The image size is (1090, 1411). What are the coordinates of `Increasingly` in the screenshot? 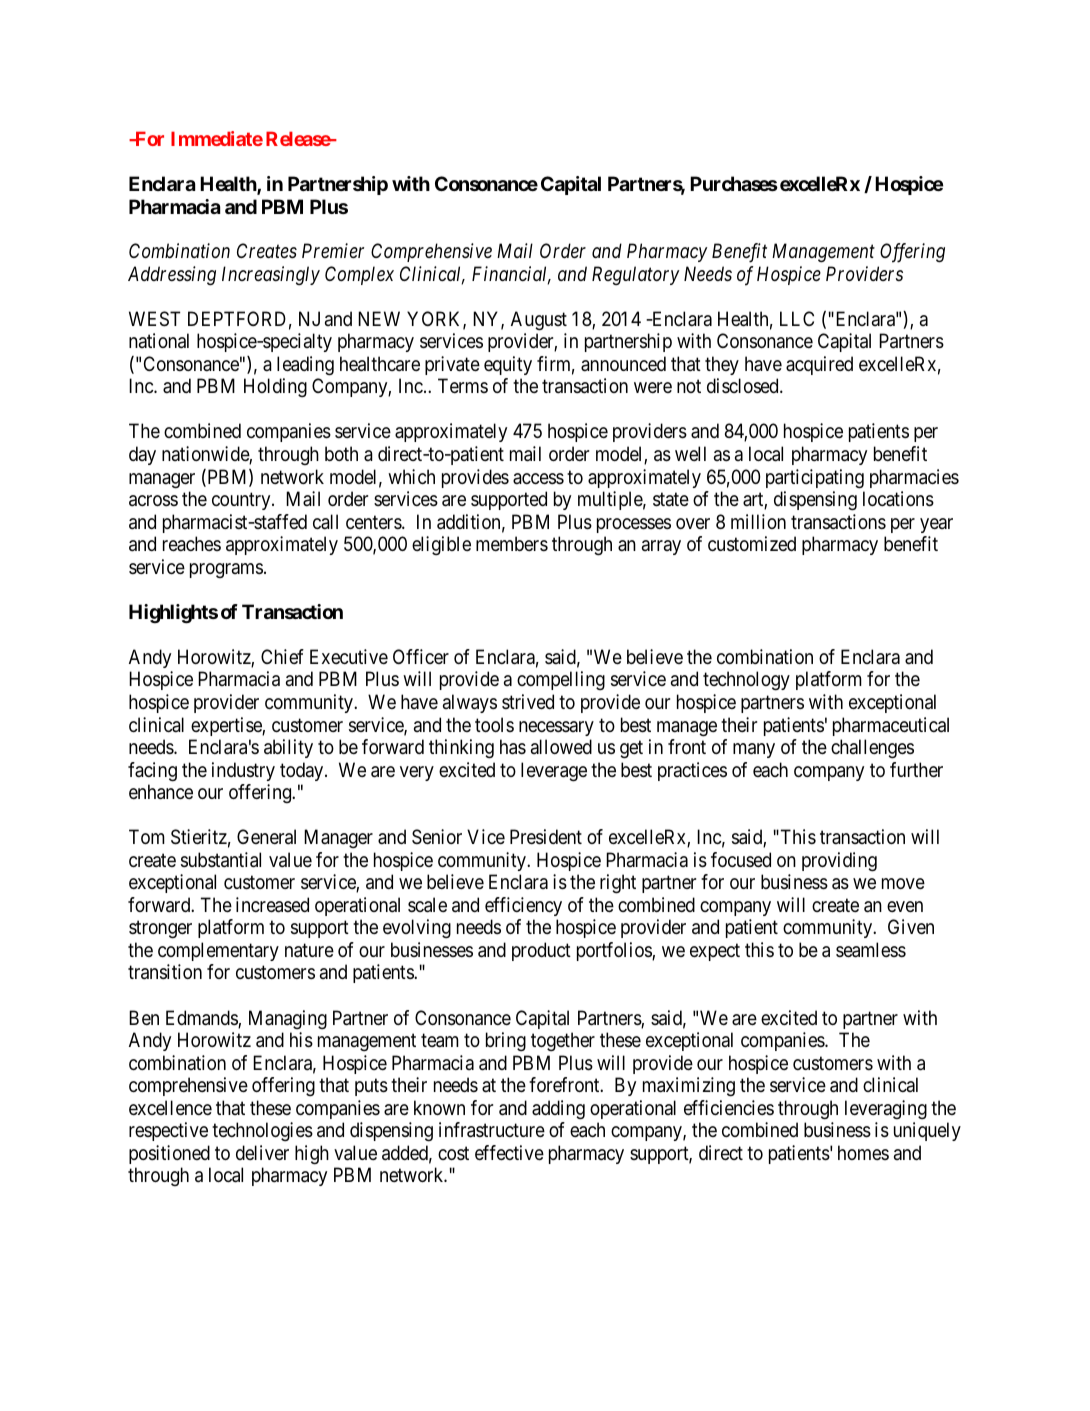 It's located at (271, 275).
